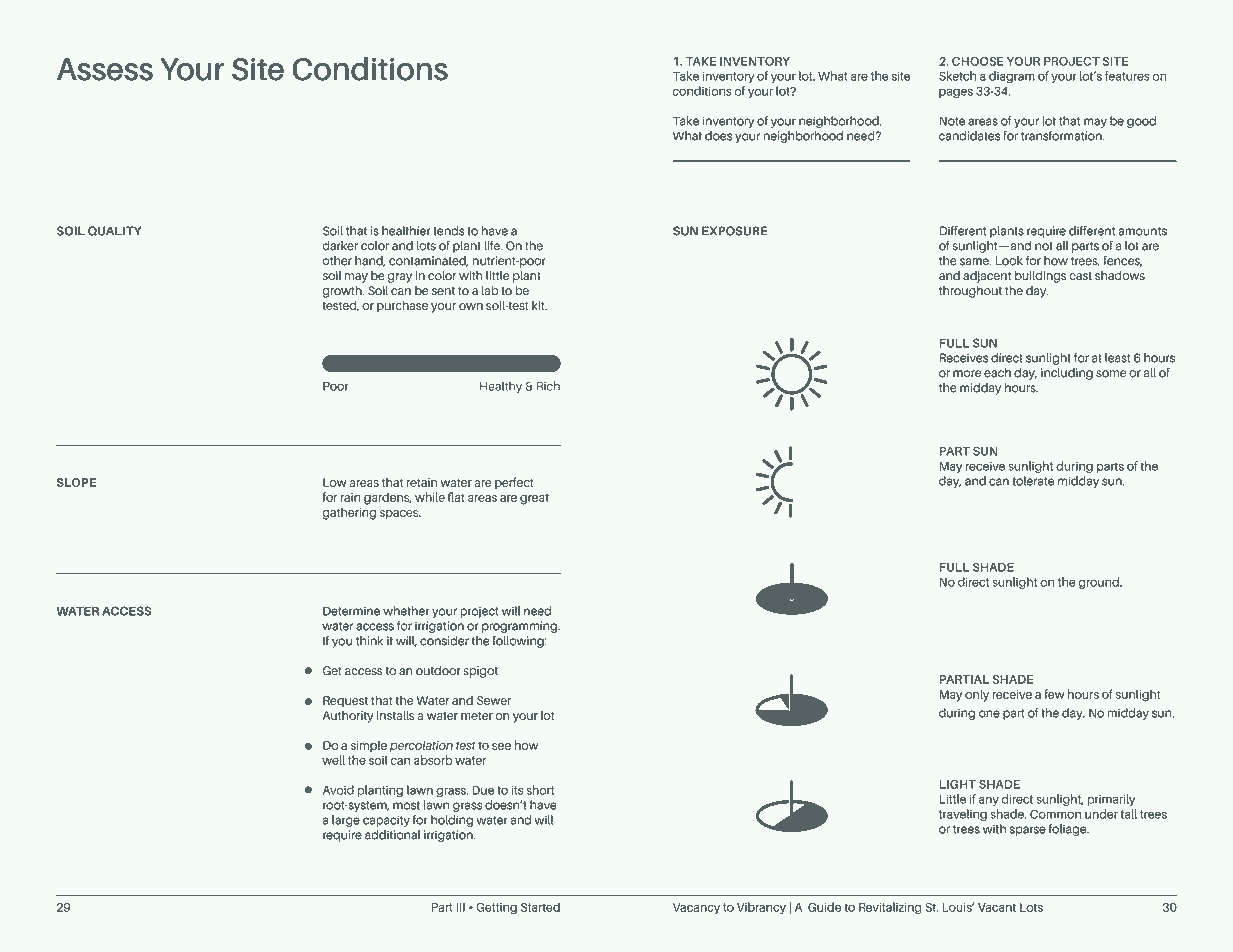 The height and width of the document is (952, 1233). I want to click on tolerate, so click(1033, 481).
